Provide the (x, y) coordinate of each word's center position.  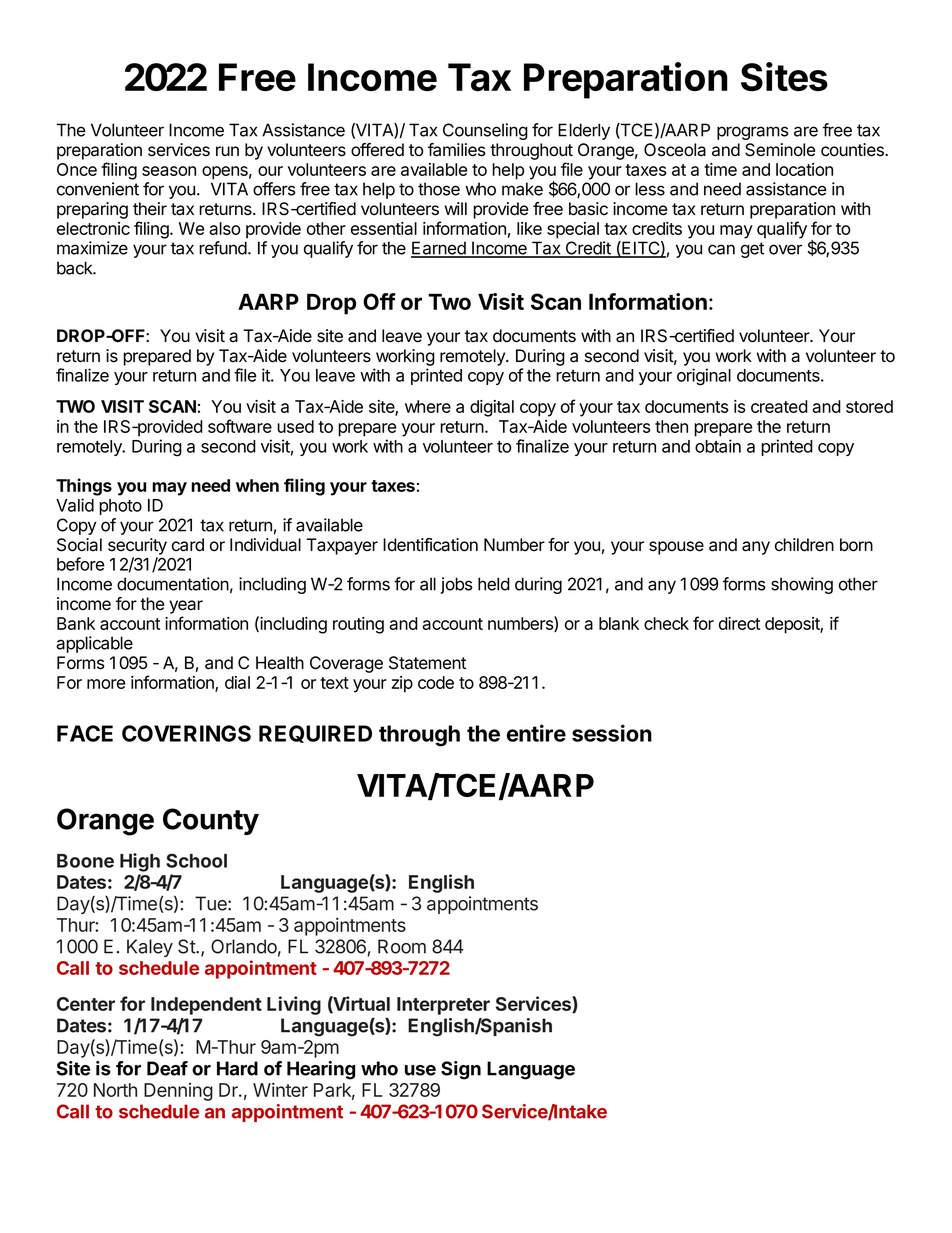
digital (492, 408)
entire (536, 733)
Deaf (167, 1068)
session (612, 733)
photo (120, 507)
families (457, 150)
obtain (718, 446)
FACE (85, 733)
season (169, 171)
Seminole (780, 150)
